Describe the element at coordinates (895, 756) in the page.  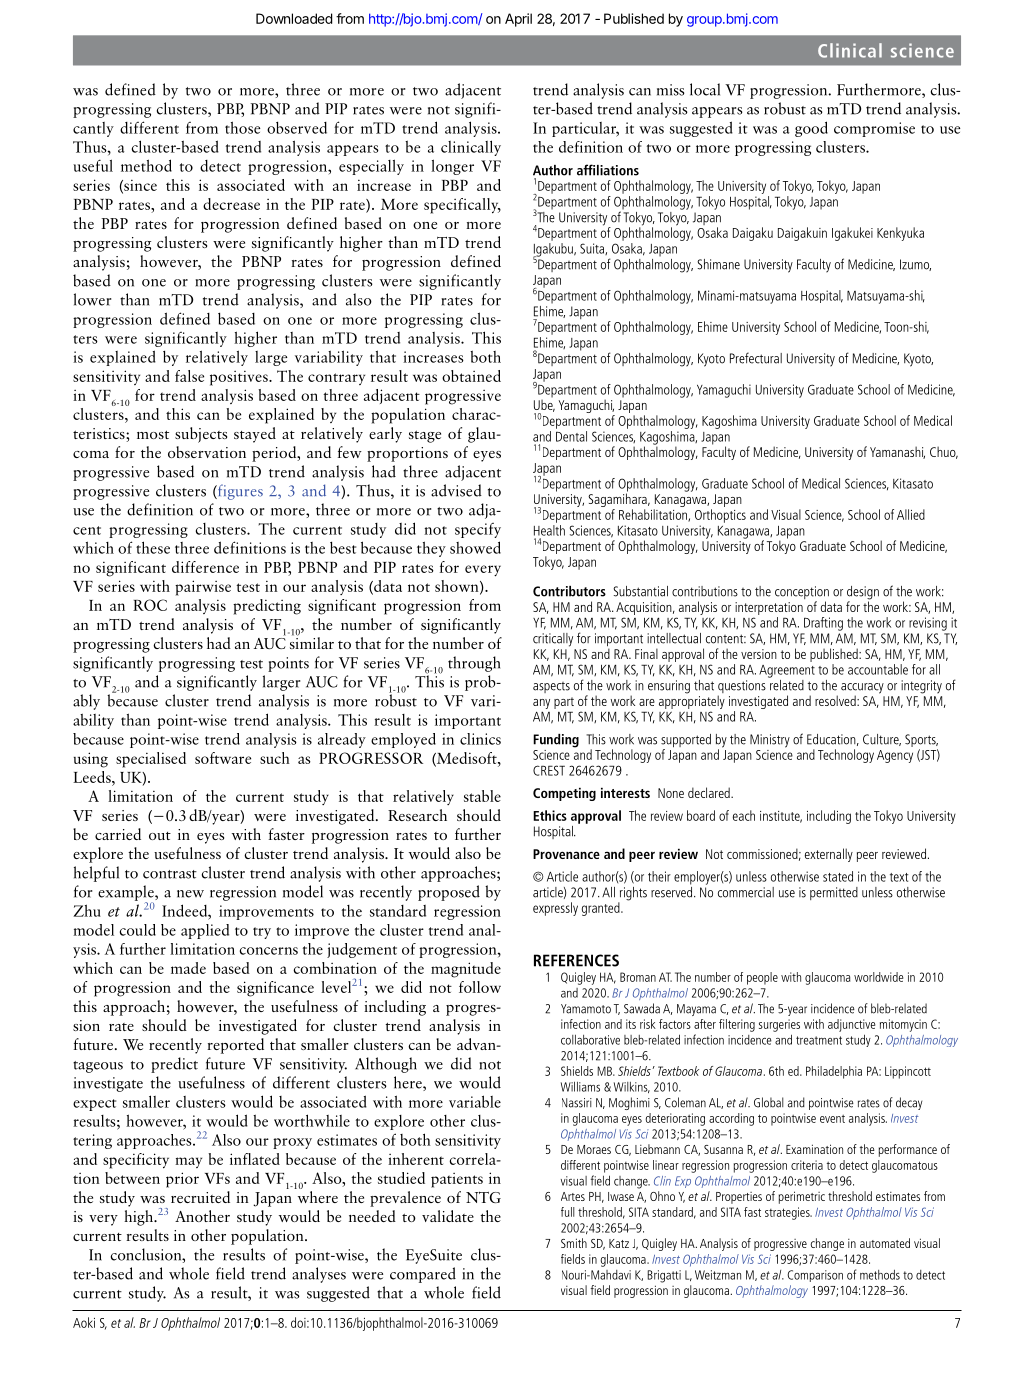
I see `Agency` at that location.
